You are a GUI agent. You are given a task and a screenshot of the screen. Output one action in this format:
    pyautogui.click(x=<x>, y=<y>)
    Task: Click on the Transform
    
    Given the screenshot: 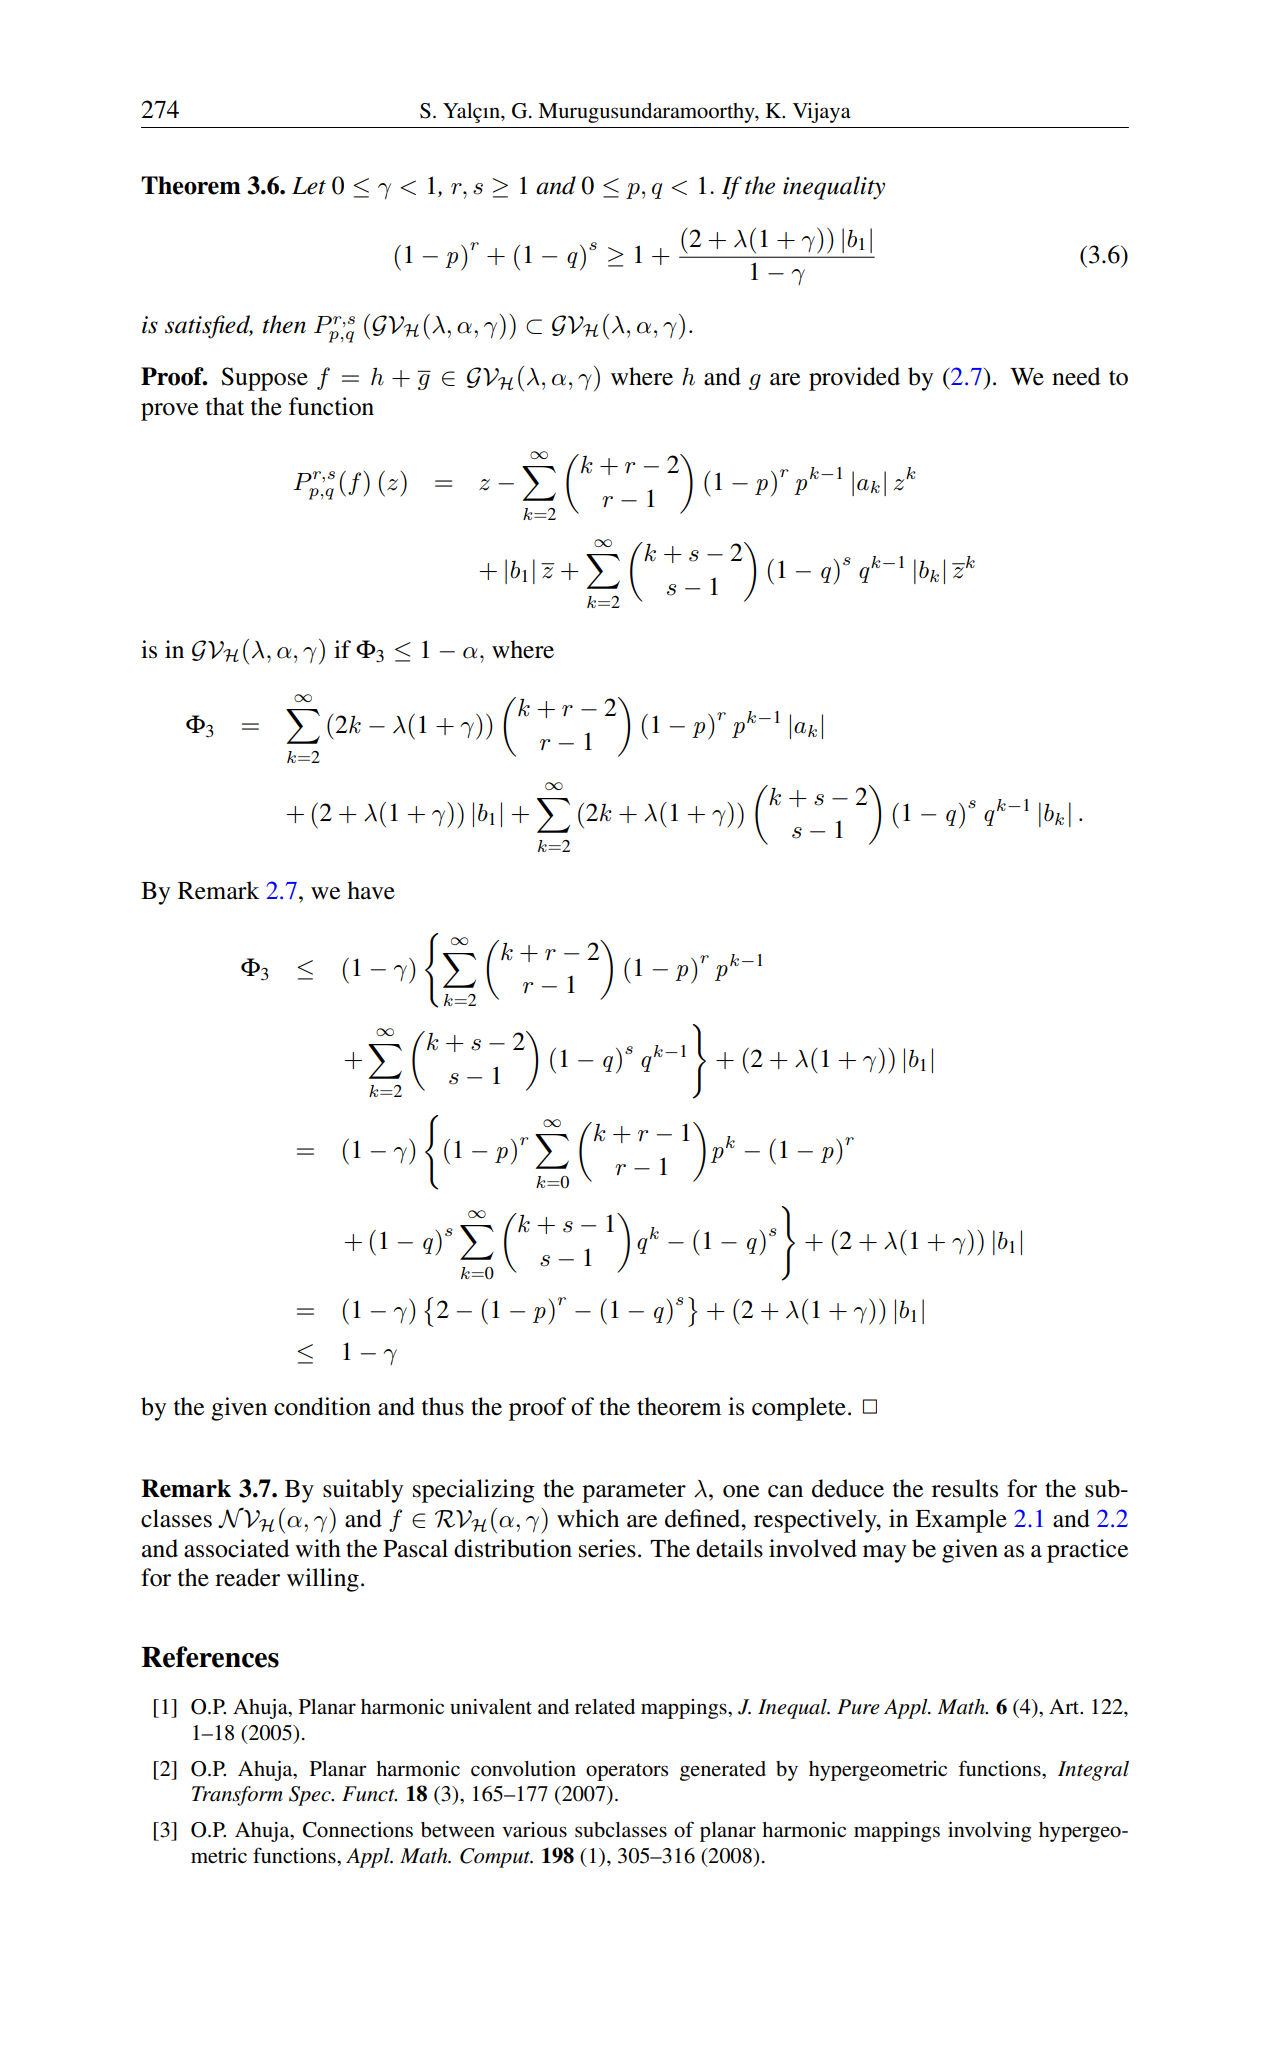 What is the action you would take?
    pyautogui.click(x=237, y=1796)
